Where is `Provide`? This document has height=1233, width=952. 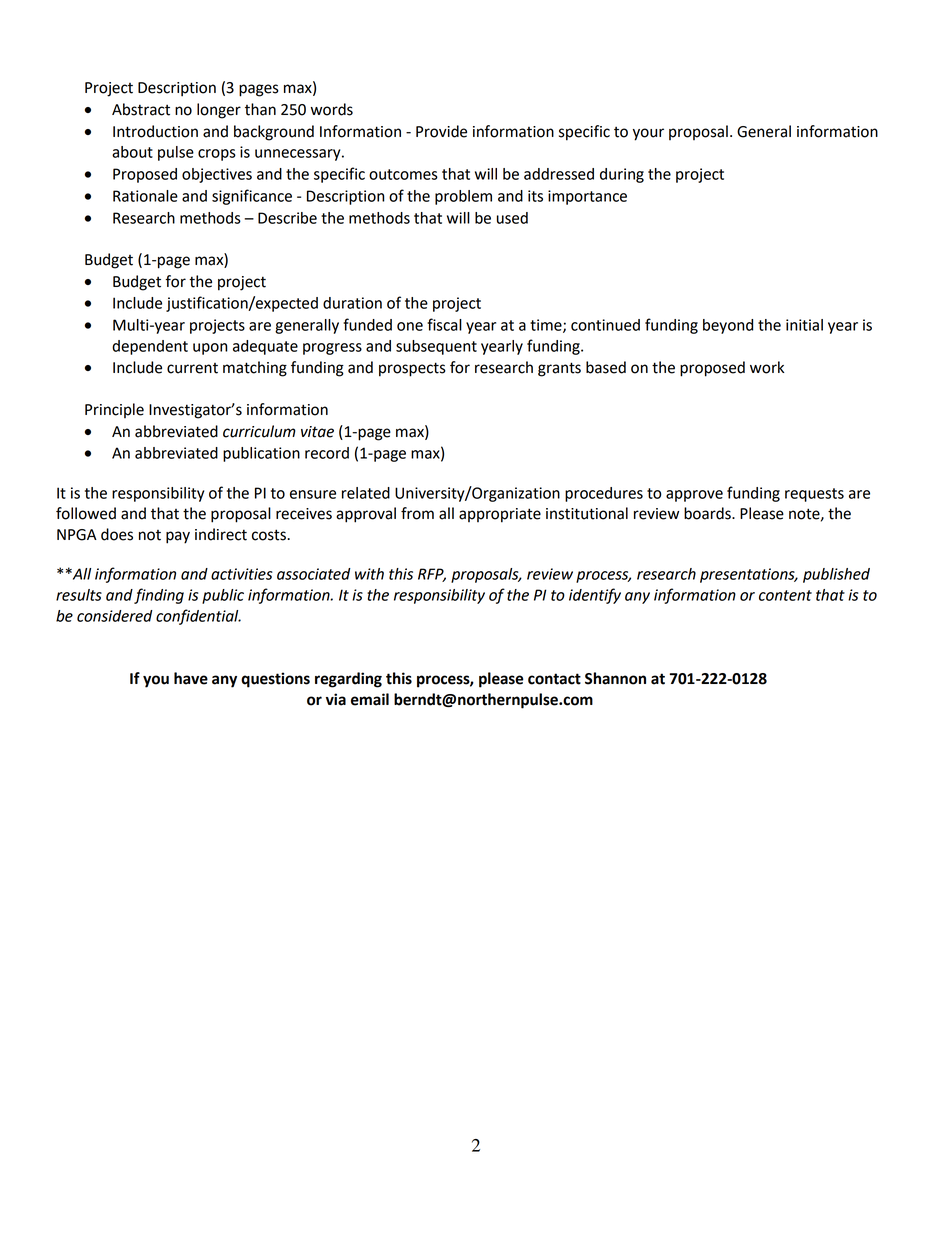 Provide is located at coordinates (441, 131).
